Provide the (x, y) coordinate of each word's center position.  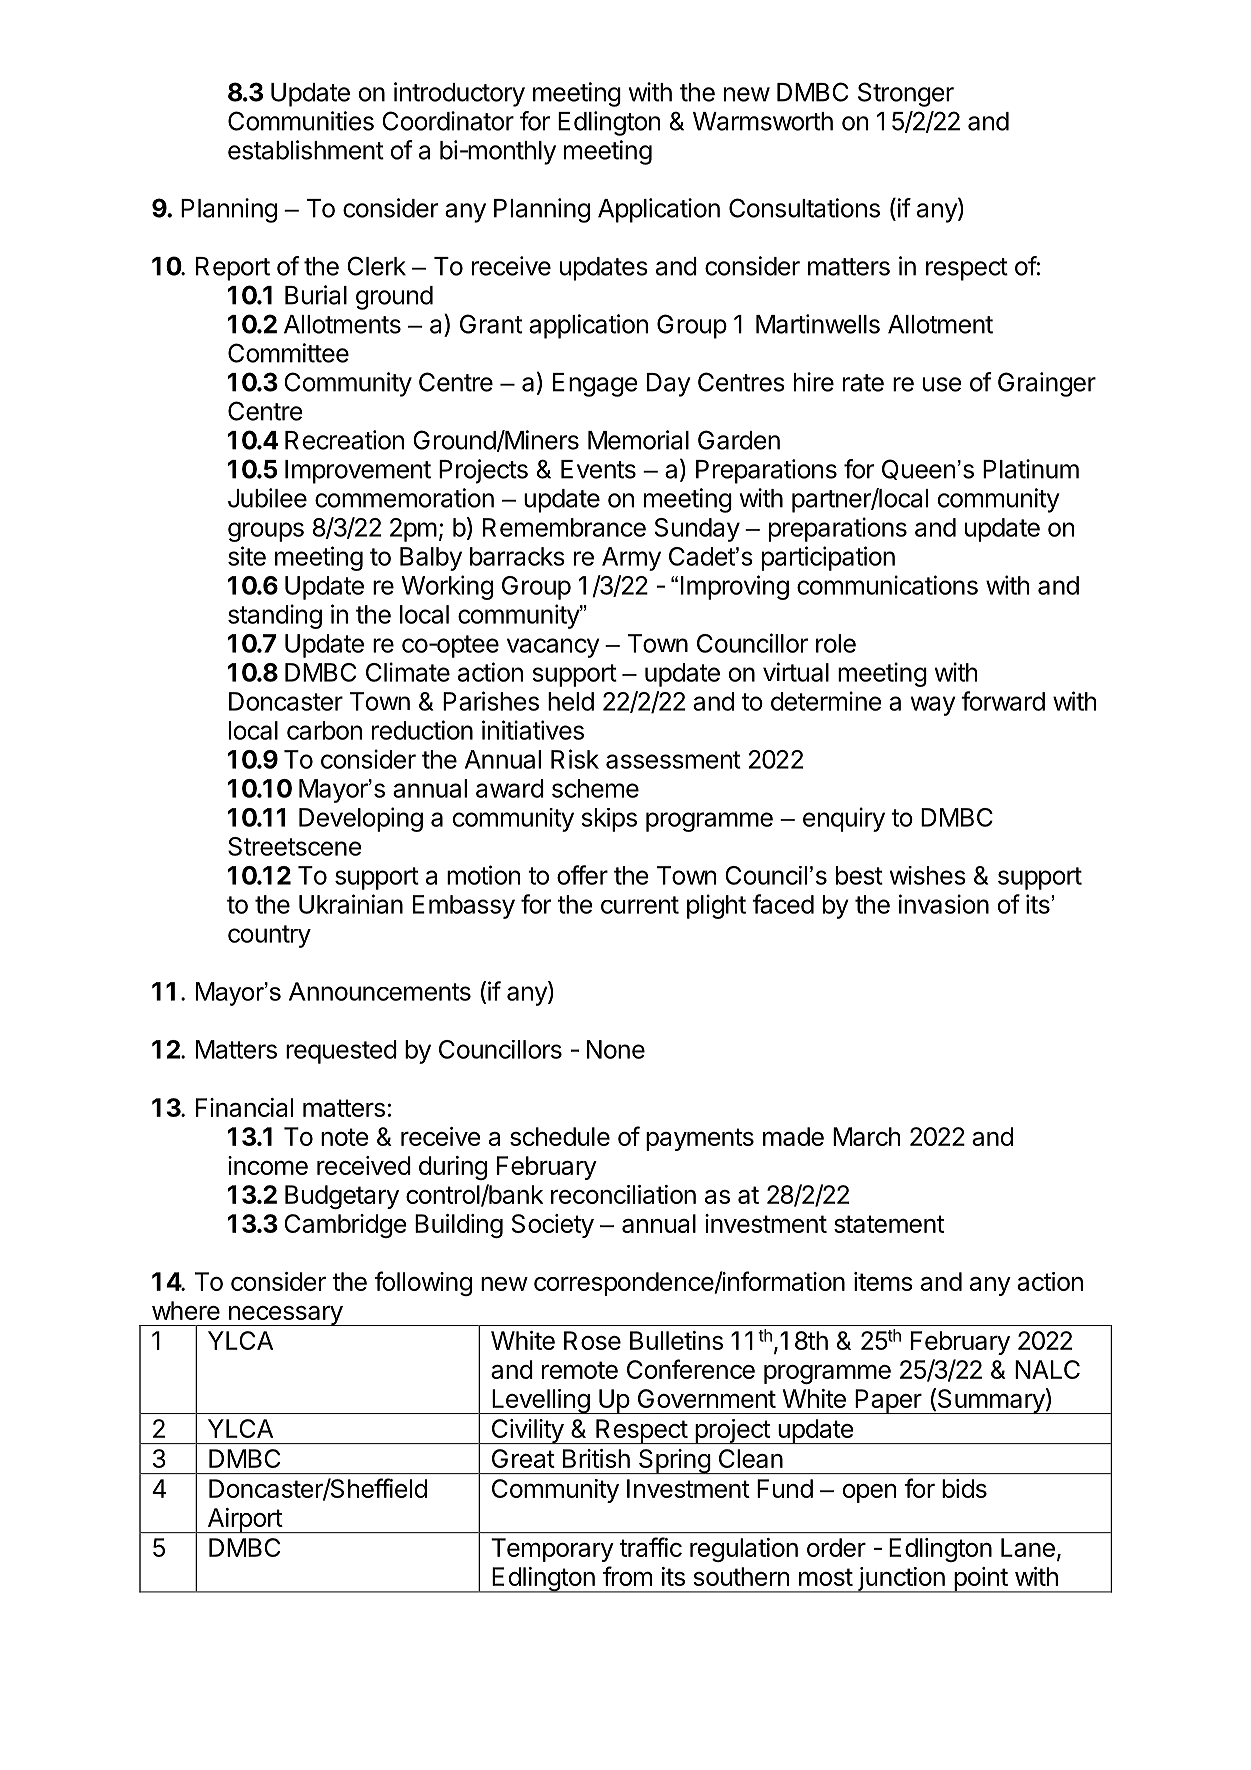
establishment (306, 150)
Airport (244, 1520)
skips (609, 820)
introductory (459, 94)
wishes (928, 875)
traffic (650, 1547)
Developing (361, 819)
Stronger (906, 94)
